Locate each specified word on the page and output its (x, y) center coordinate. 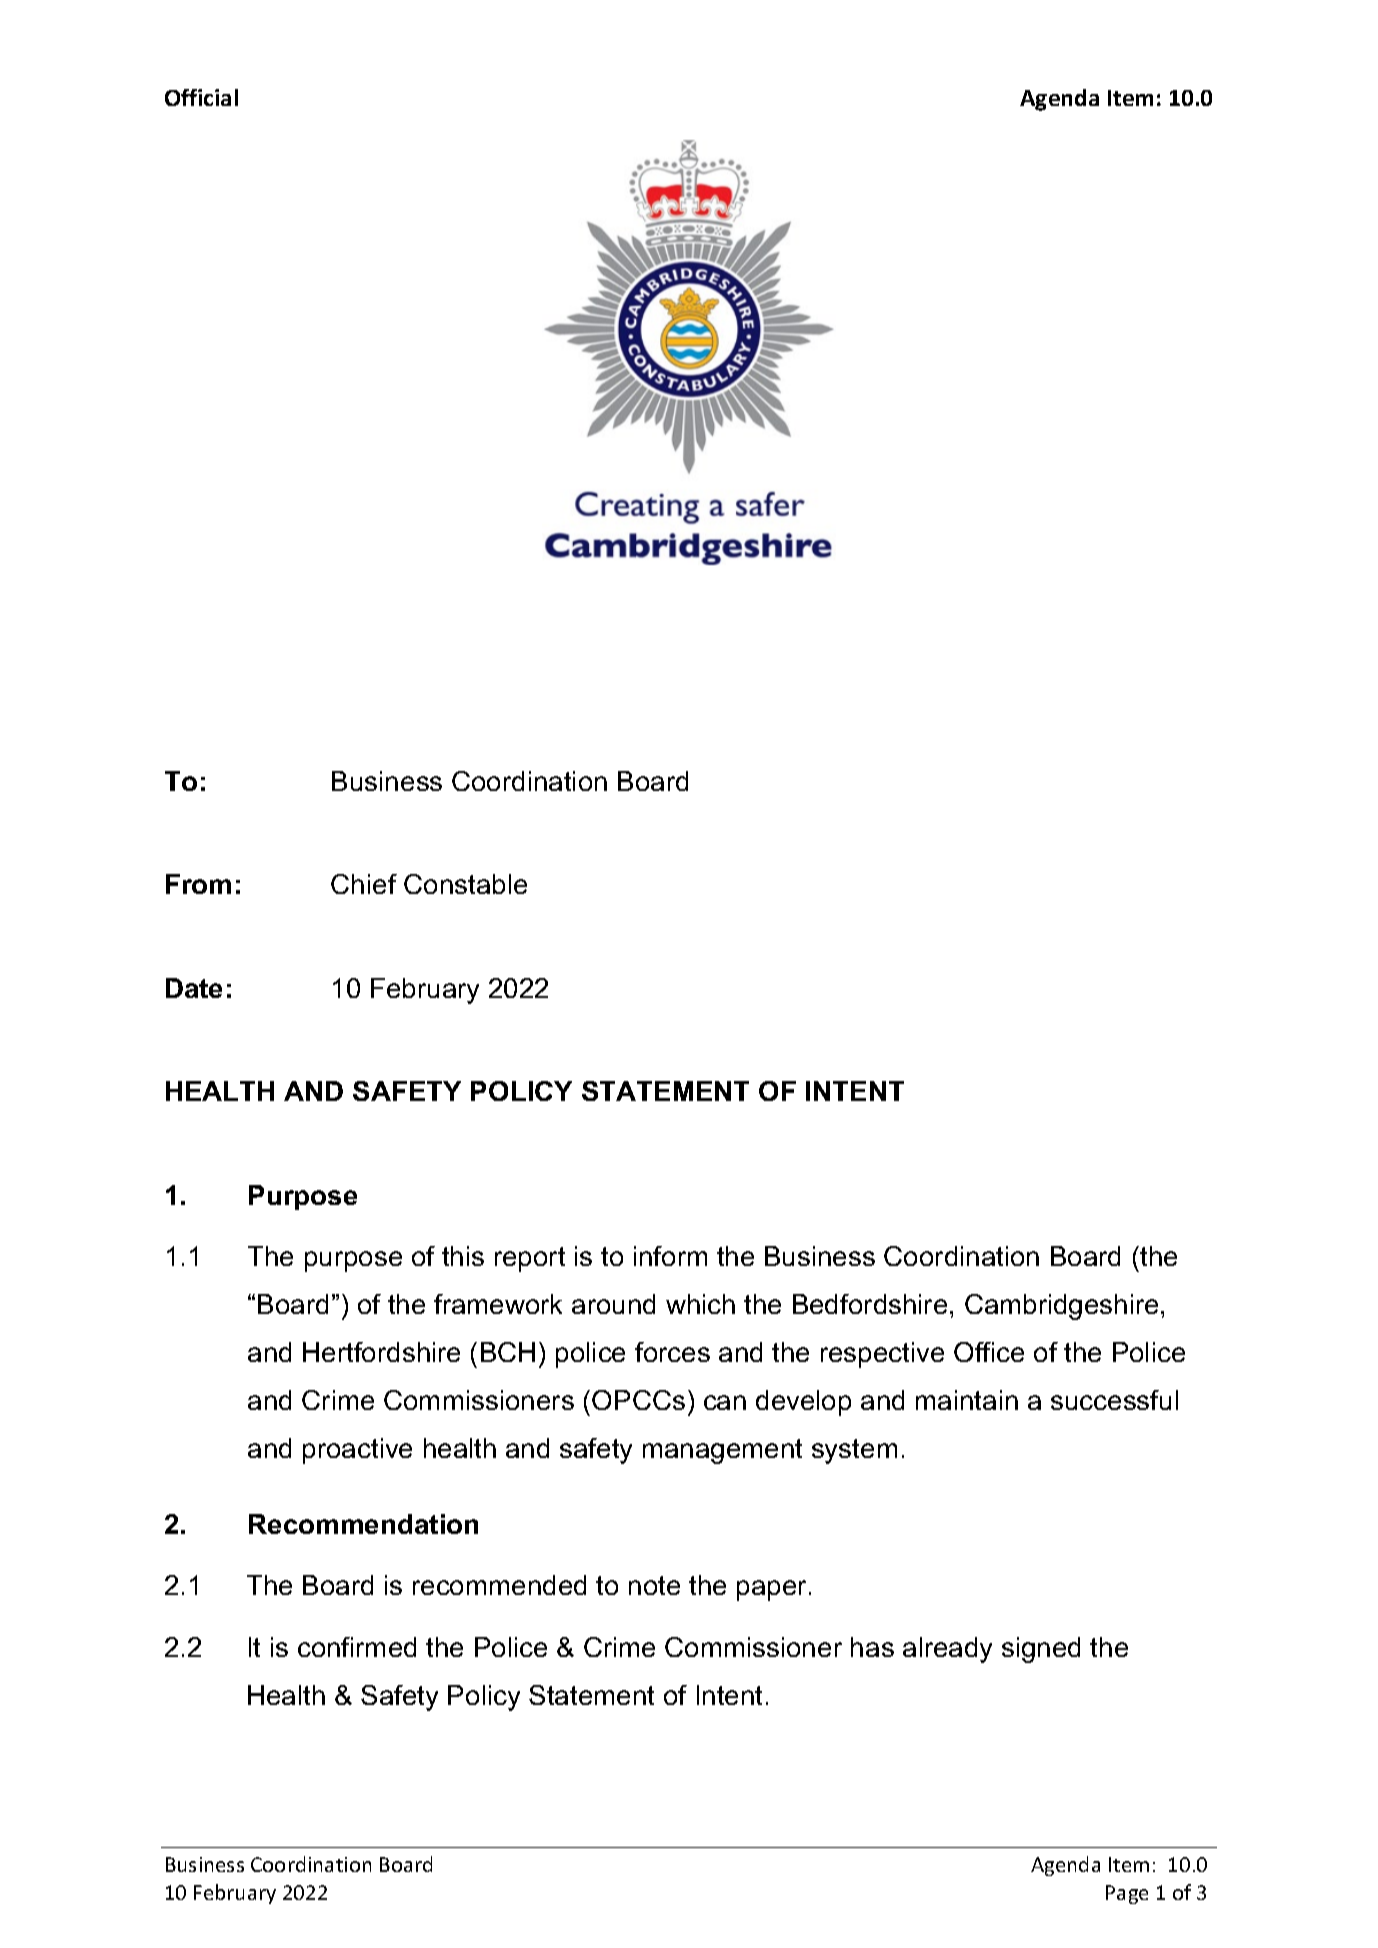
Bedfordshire (870, 1304)
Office (989, 1352)
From (198, 884)
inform (670, 1256)
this (463, 1256)
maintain (967, 1400)
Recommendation (363, 1524)
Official (201, 97)
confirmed (357, 1647)
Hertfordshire (381, 1352)
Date (194, 988)
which (700, 1304)
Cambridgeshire (1061, 1307)
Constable (465, 884)
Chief (364, 884)
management (722, 1451)
